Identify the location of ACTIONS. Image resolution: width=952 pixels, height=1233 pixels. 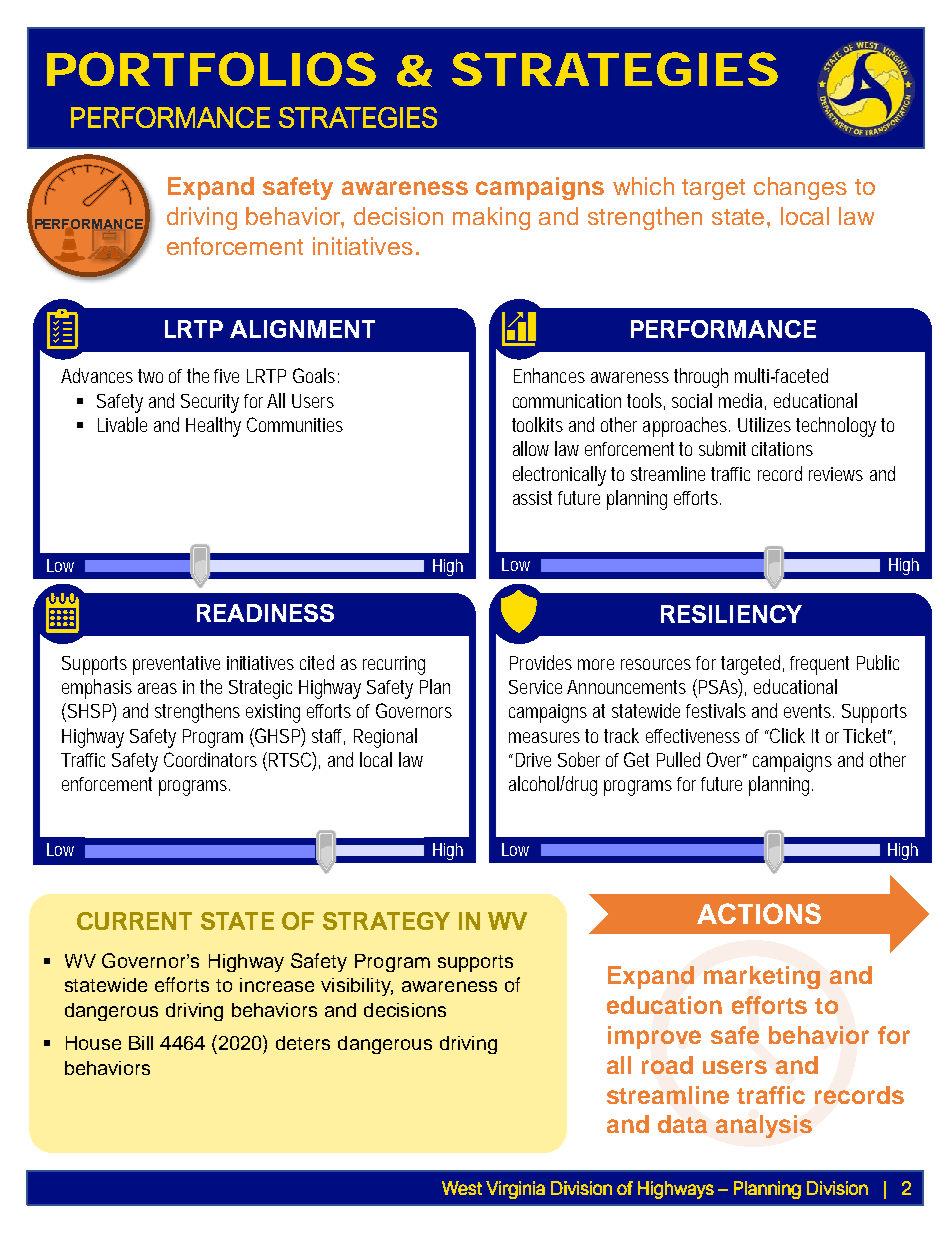
(759, 913).
